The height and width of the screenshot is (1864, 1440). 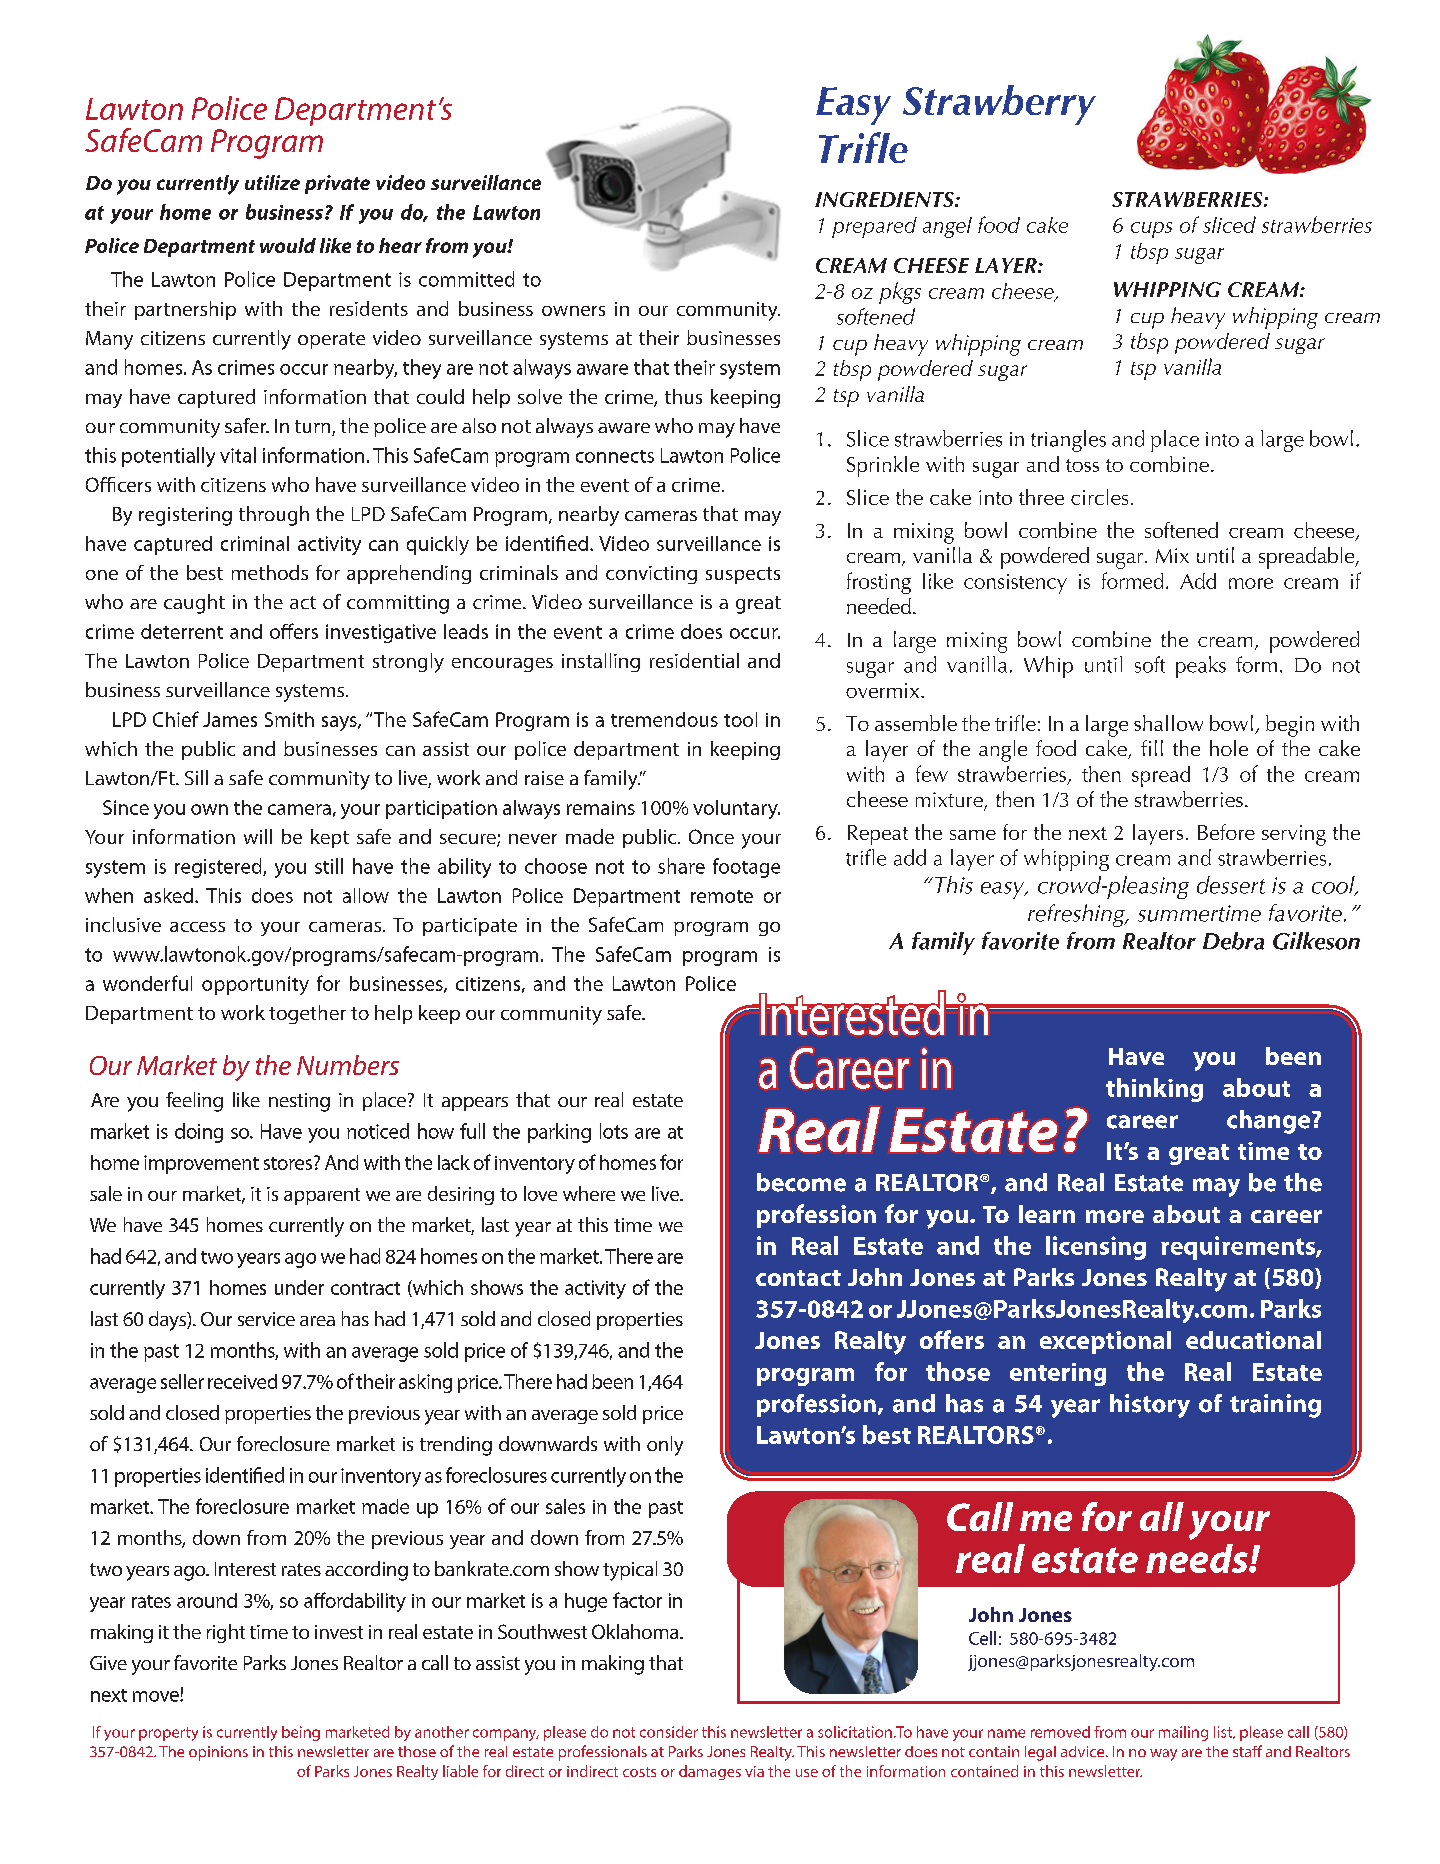 I want to click on lots, so click(x=614, y=1131).
